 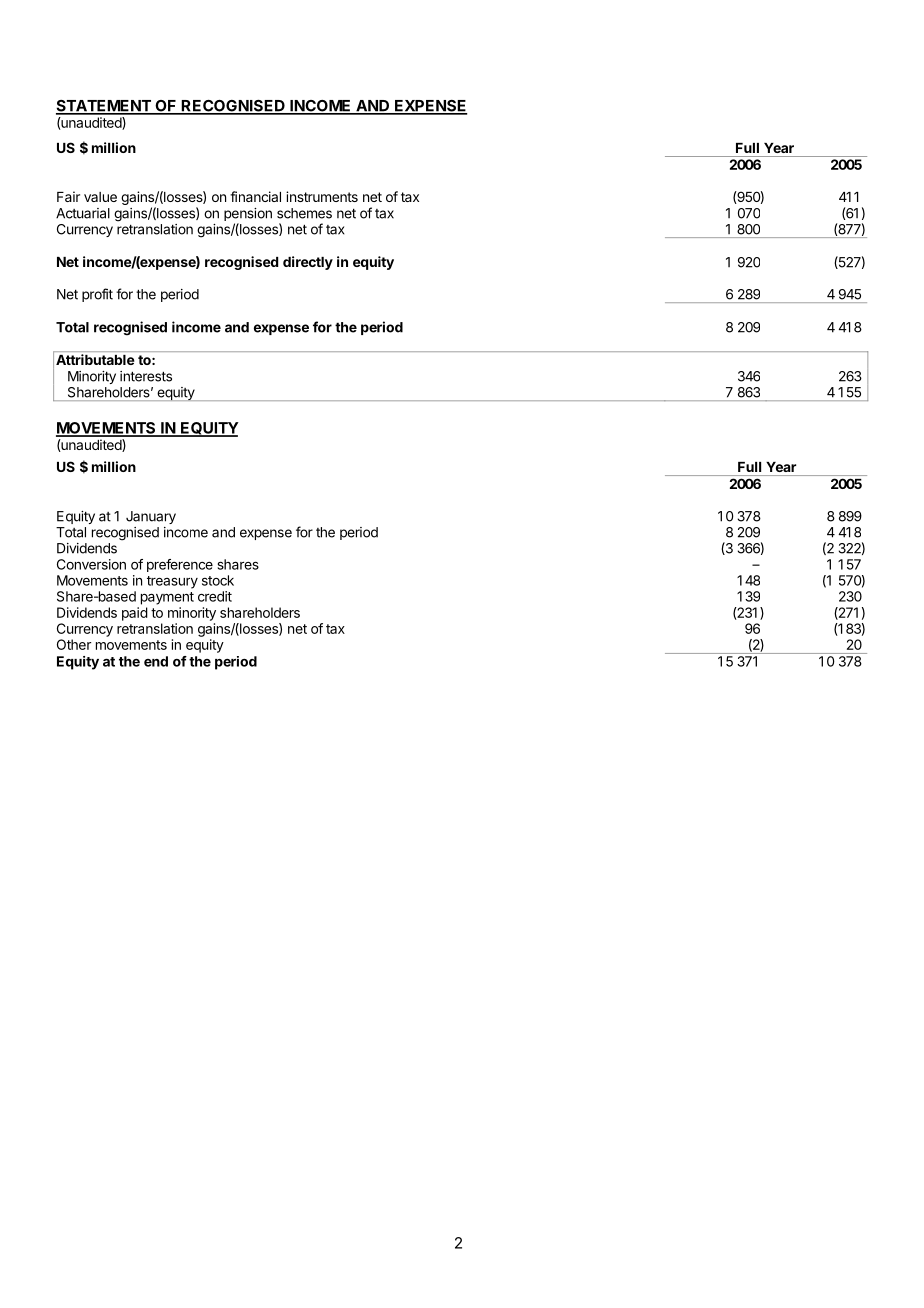 What do you see at coordinates (151, 517) in the page?
I see `January` at bounding box center [151, 517].
